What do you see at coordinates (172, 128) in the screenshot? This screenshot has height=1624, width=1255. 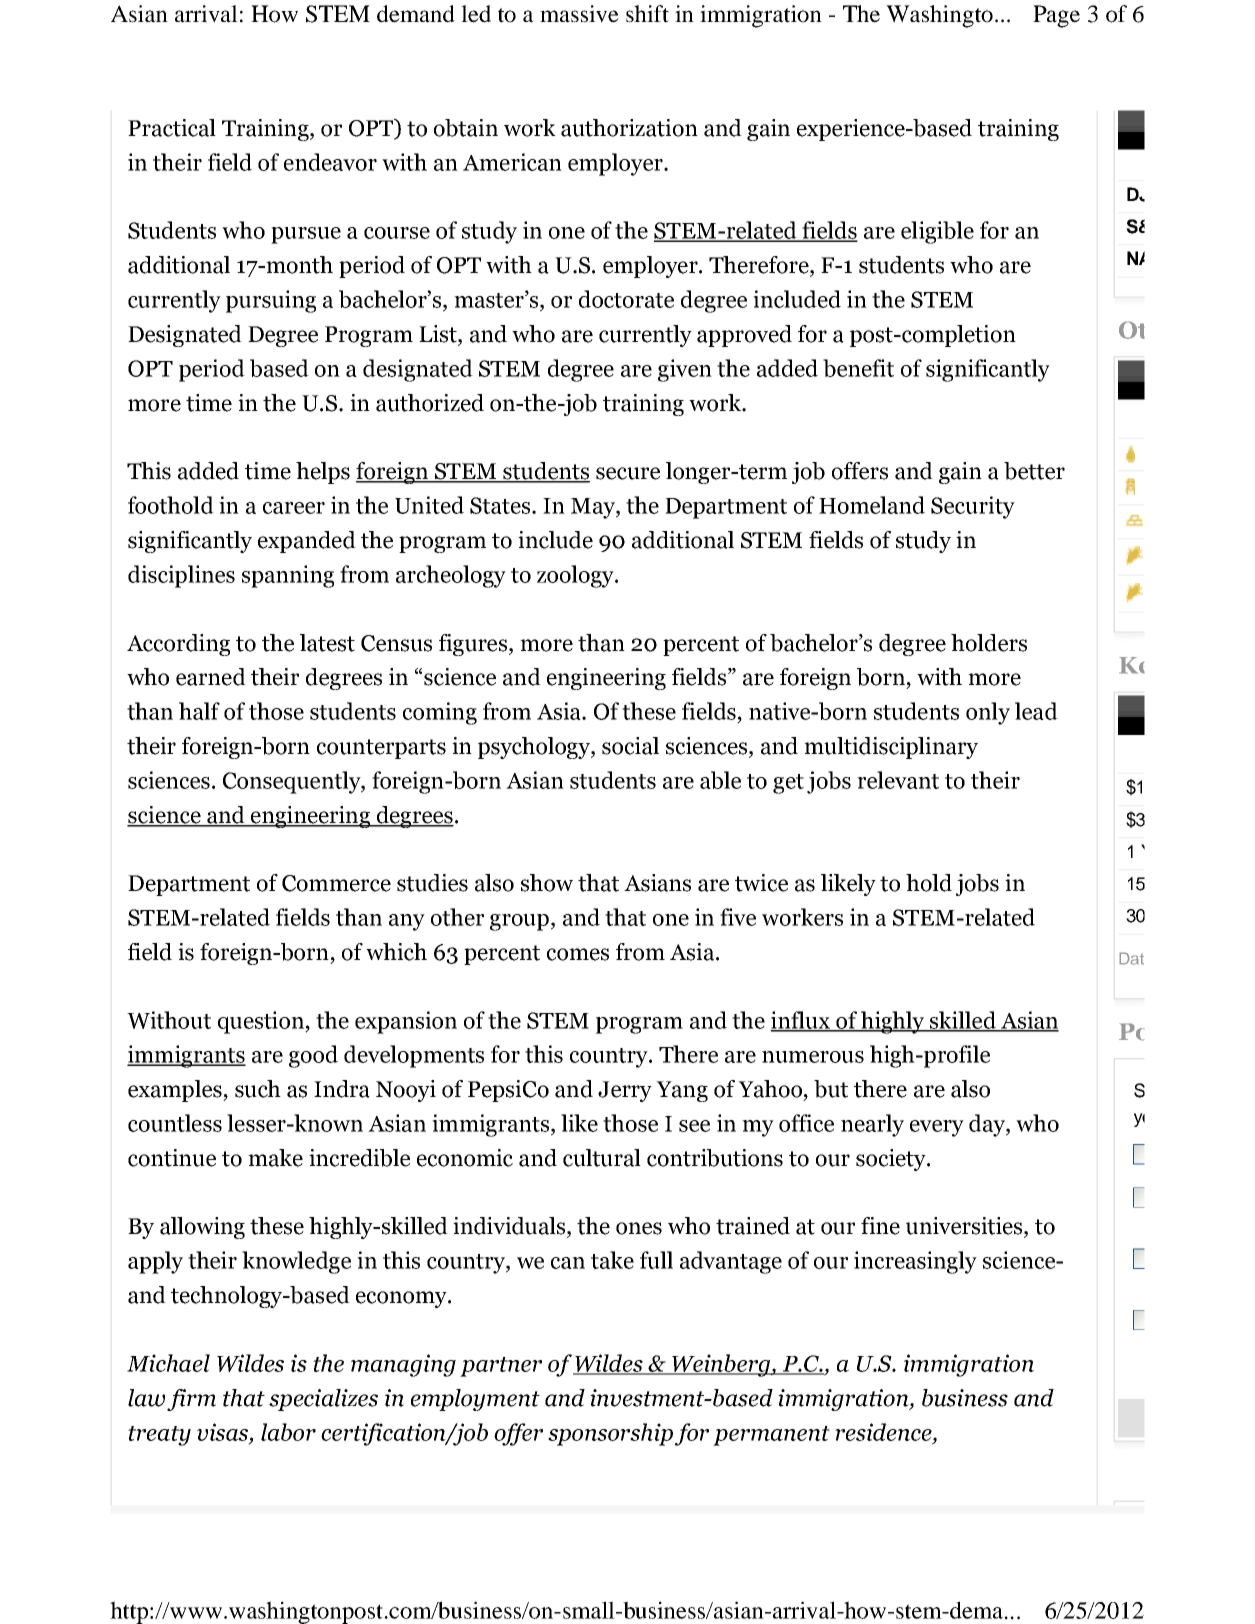 I see `Practical` at bounding box center [172, 128].
